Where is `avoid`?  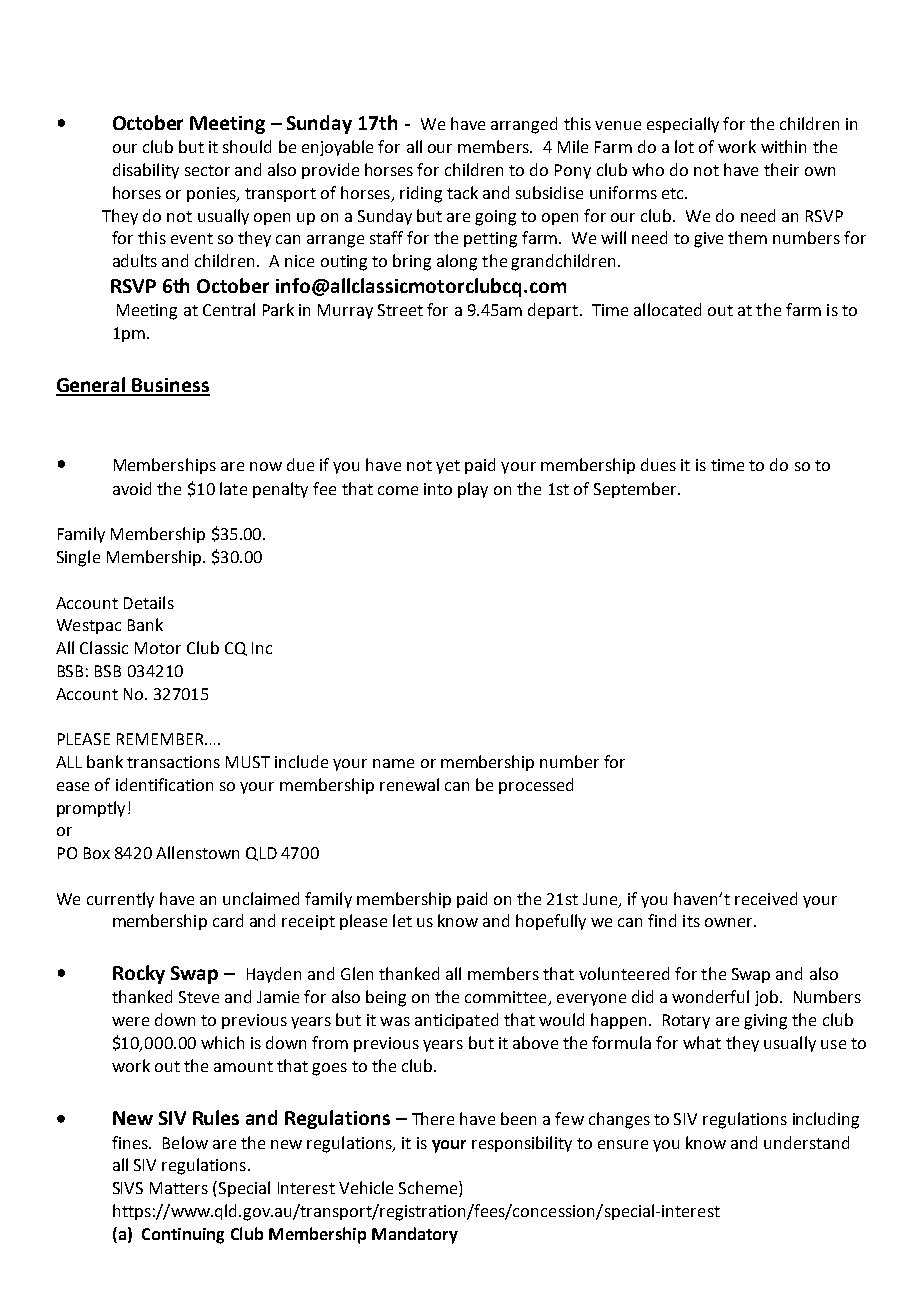
avoid is located at coordinates (132, 488).
